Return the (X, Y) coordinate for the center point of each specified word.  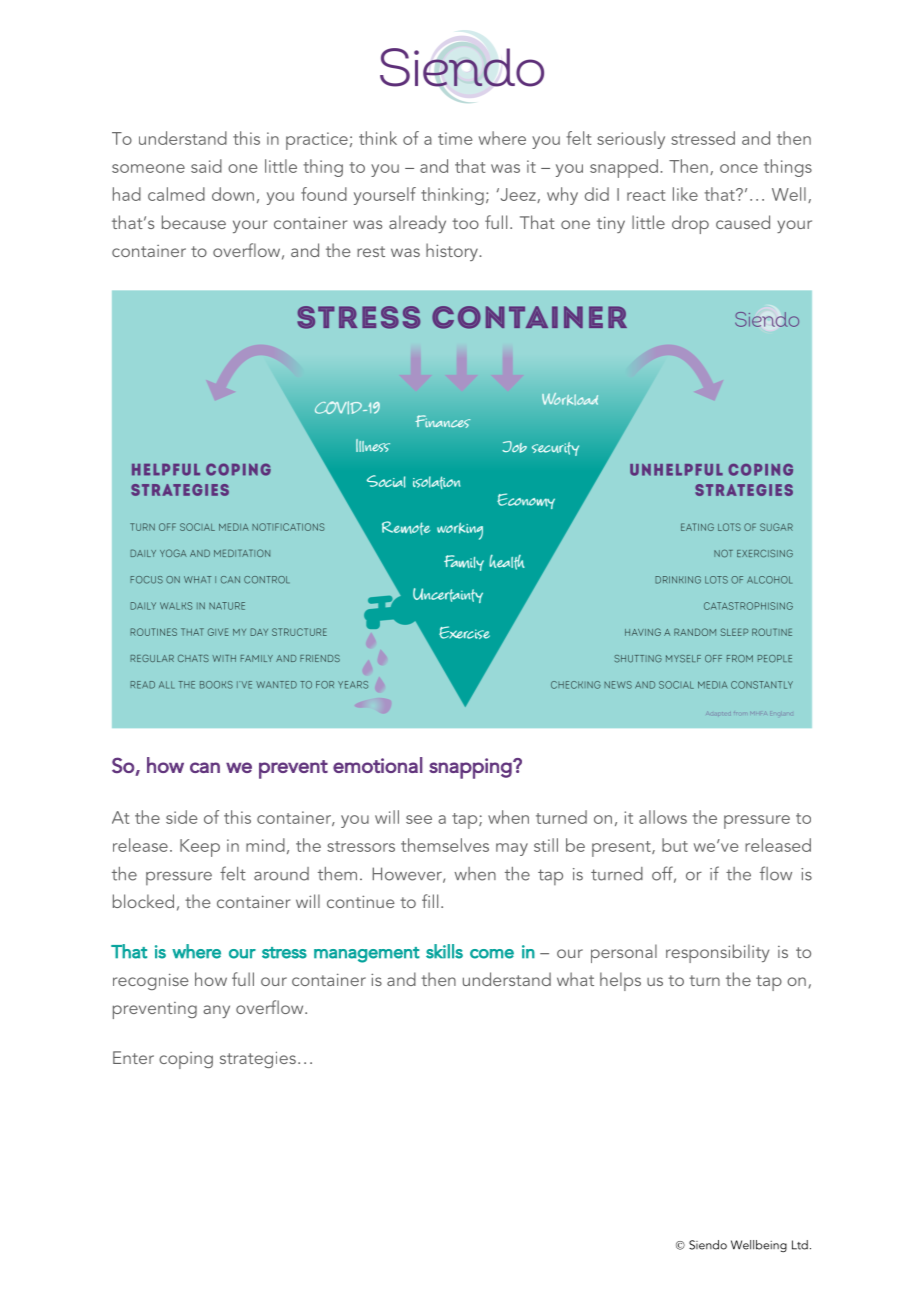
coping (186, 1060)
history (453, 252)
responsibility (717, 953)
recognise (151, 981)
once (739, 168)
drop (690, 224)
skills (444, 951)
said (206, 166)
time (455, 138)
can (205, 767)
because (194, 222)
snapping (471, 768)
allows (663, 817)
